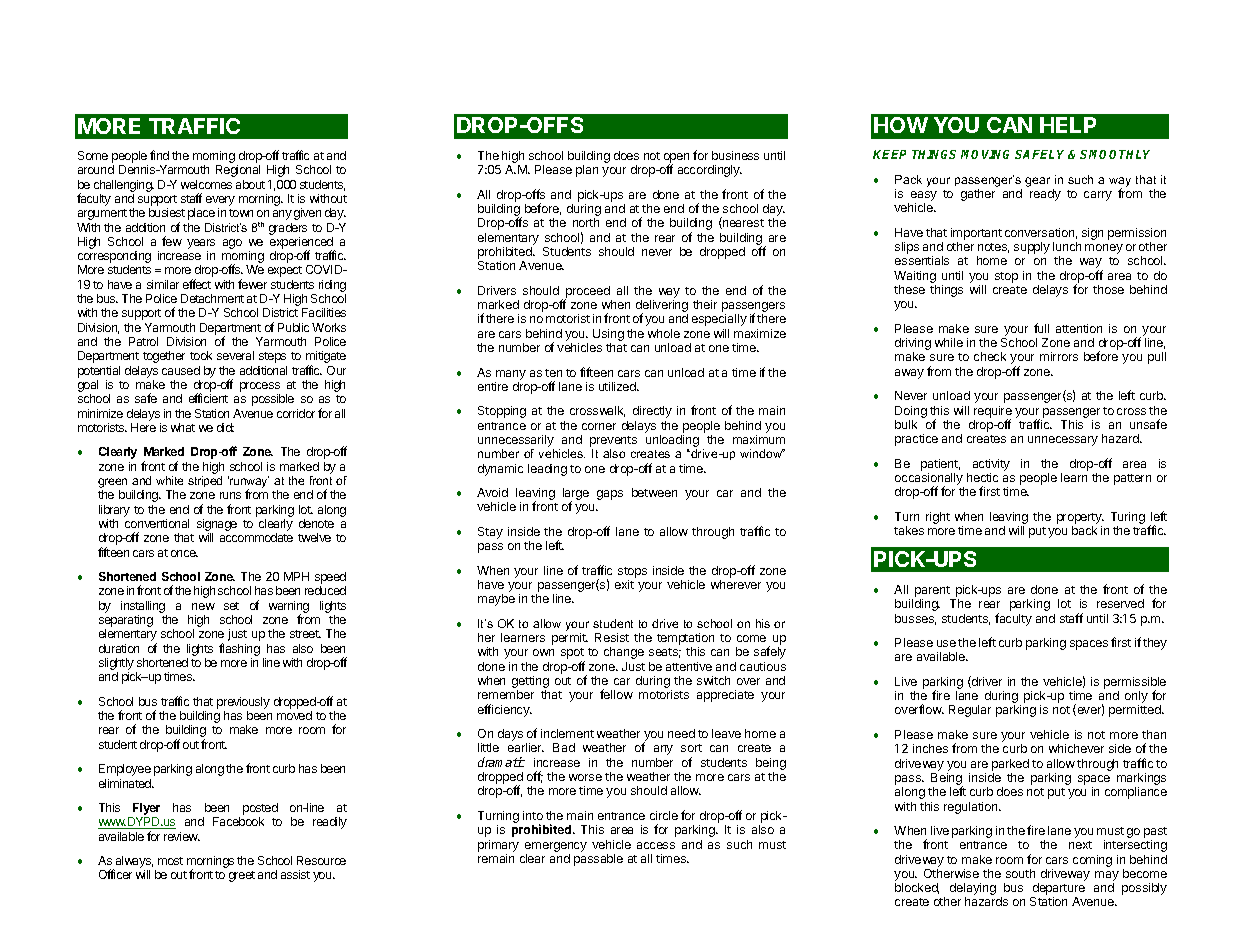 The width and height of the screenshot is (1233, 952). I want to click on greet, so click(242, 876).
